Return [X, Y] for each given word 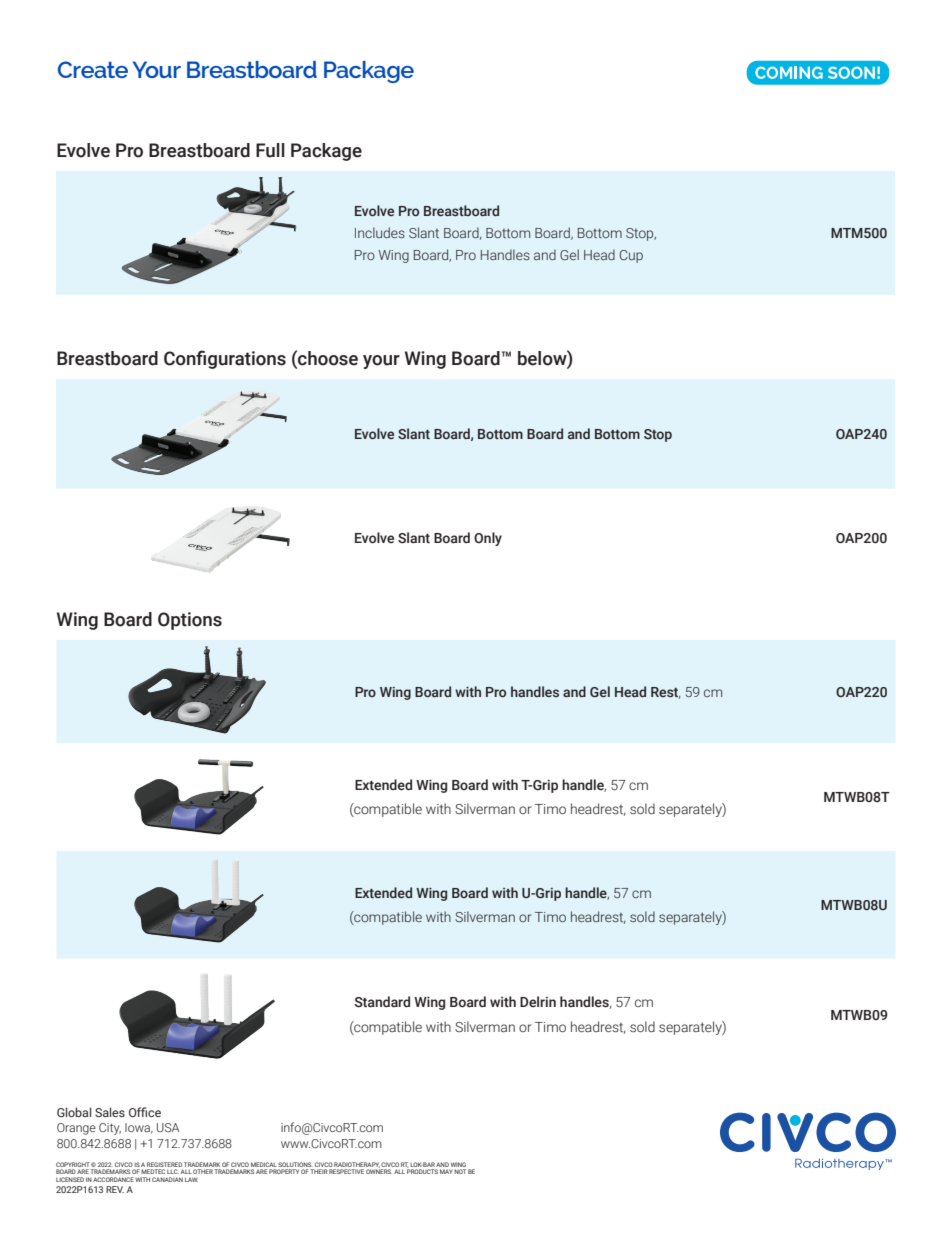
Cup [631, 256]
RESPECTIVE [346, 1171]
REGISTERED [164, 1164]
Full [270, 150]
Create [93, 69]
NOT [460, 1171]
